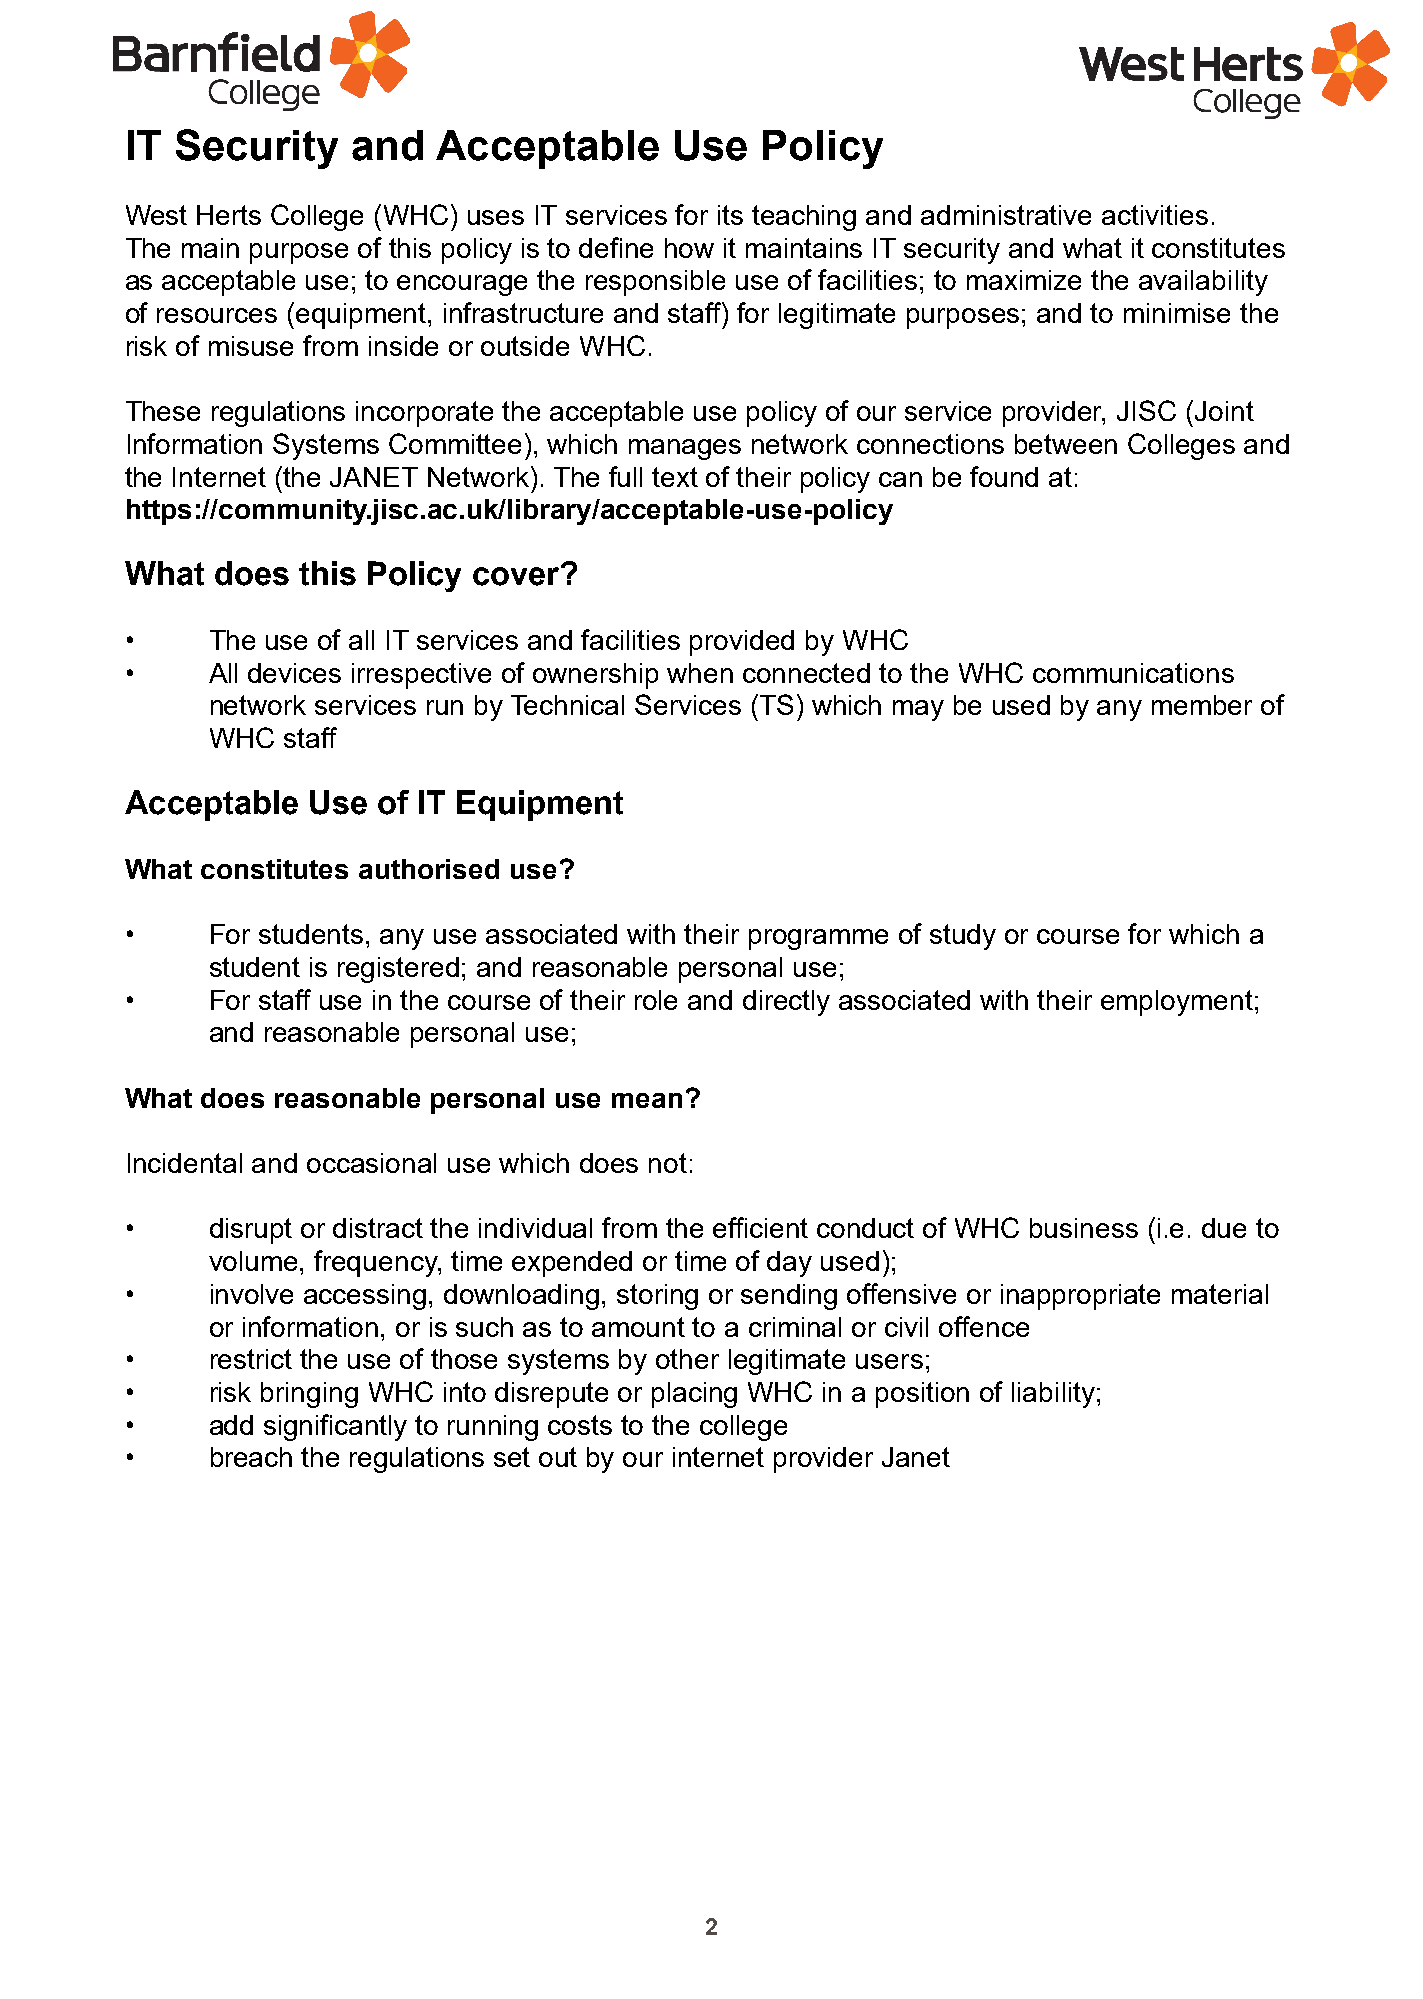 The height and width of the document is (1999, 1423). What do you see at coordinates (1053, 1395) in the document?
I see `liability` at bounding box center [1053, 1395].
